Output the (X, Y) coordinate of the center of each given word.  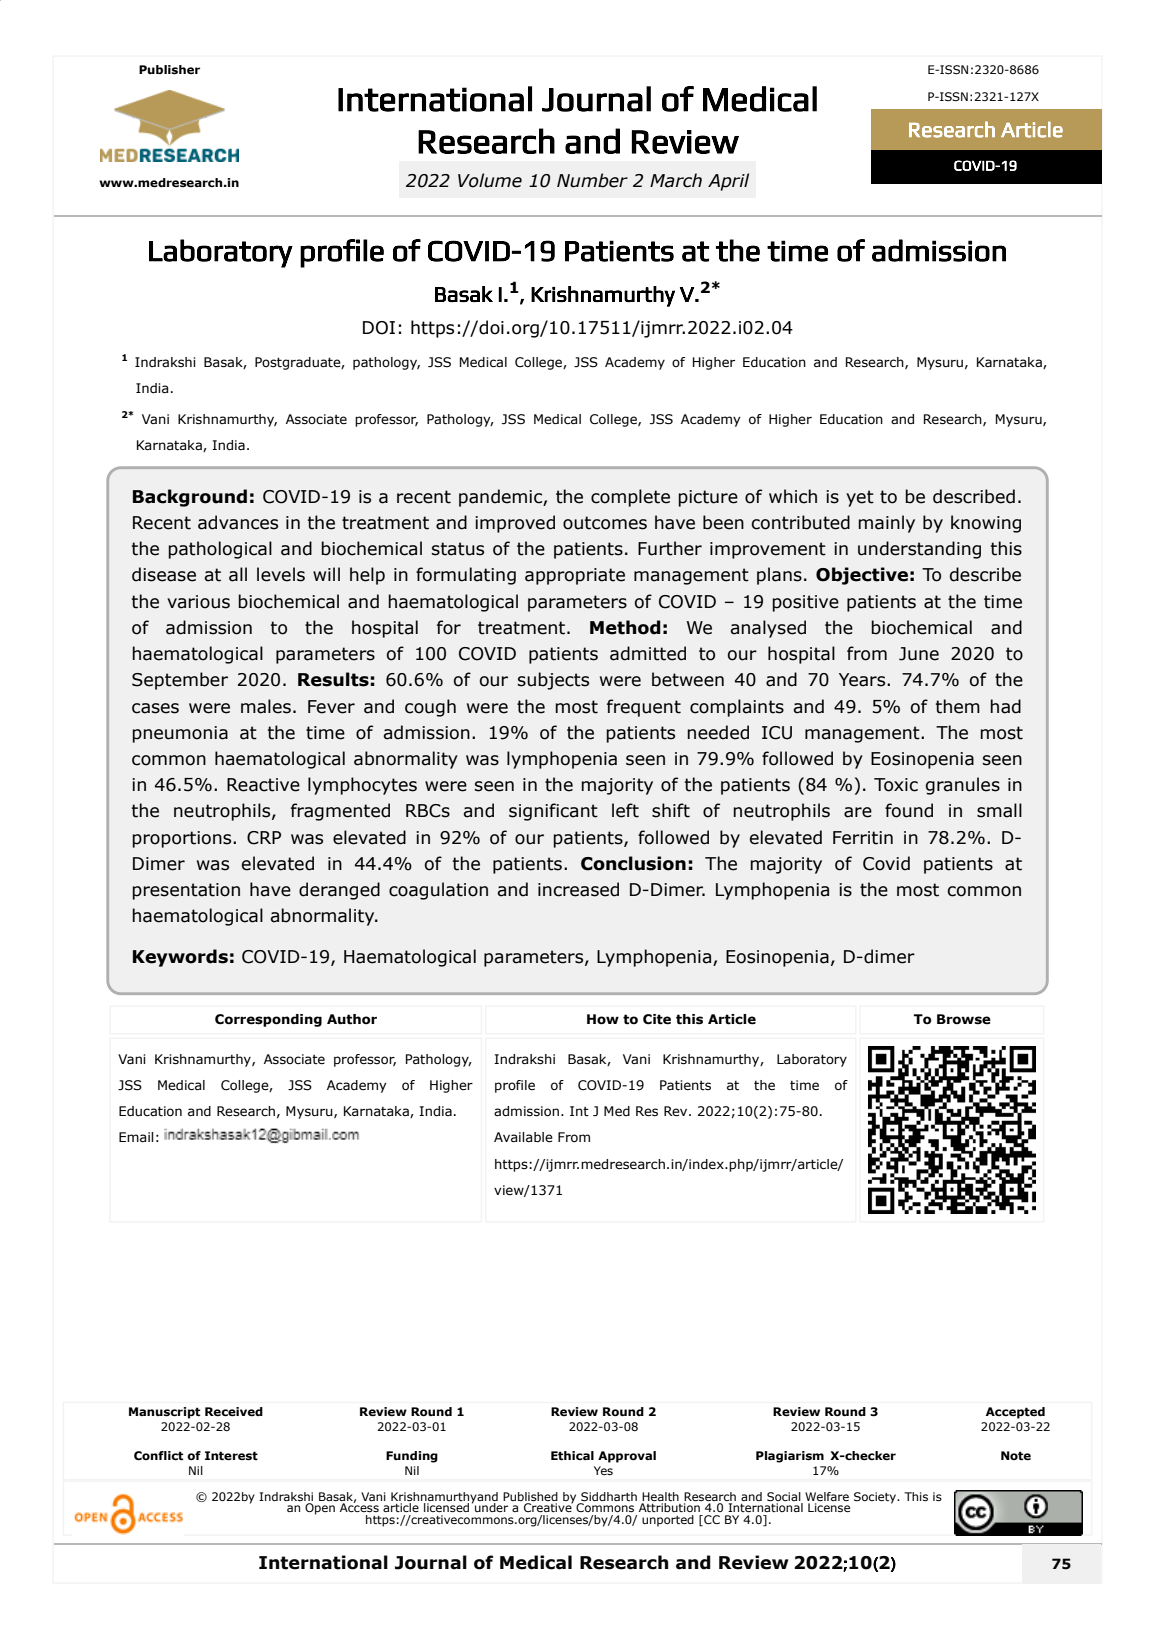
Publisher (169, 70)
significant (553, 812)
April (728, 182)
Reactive (263, 785)
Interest (231, 1456)
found (909, 810)
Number (592, 180)
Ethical (572, 1456)
